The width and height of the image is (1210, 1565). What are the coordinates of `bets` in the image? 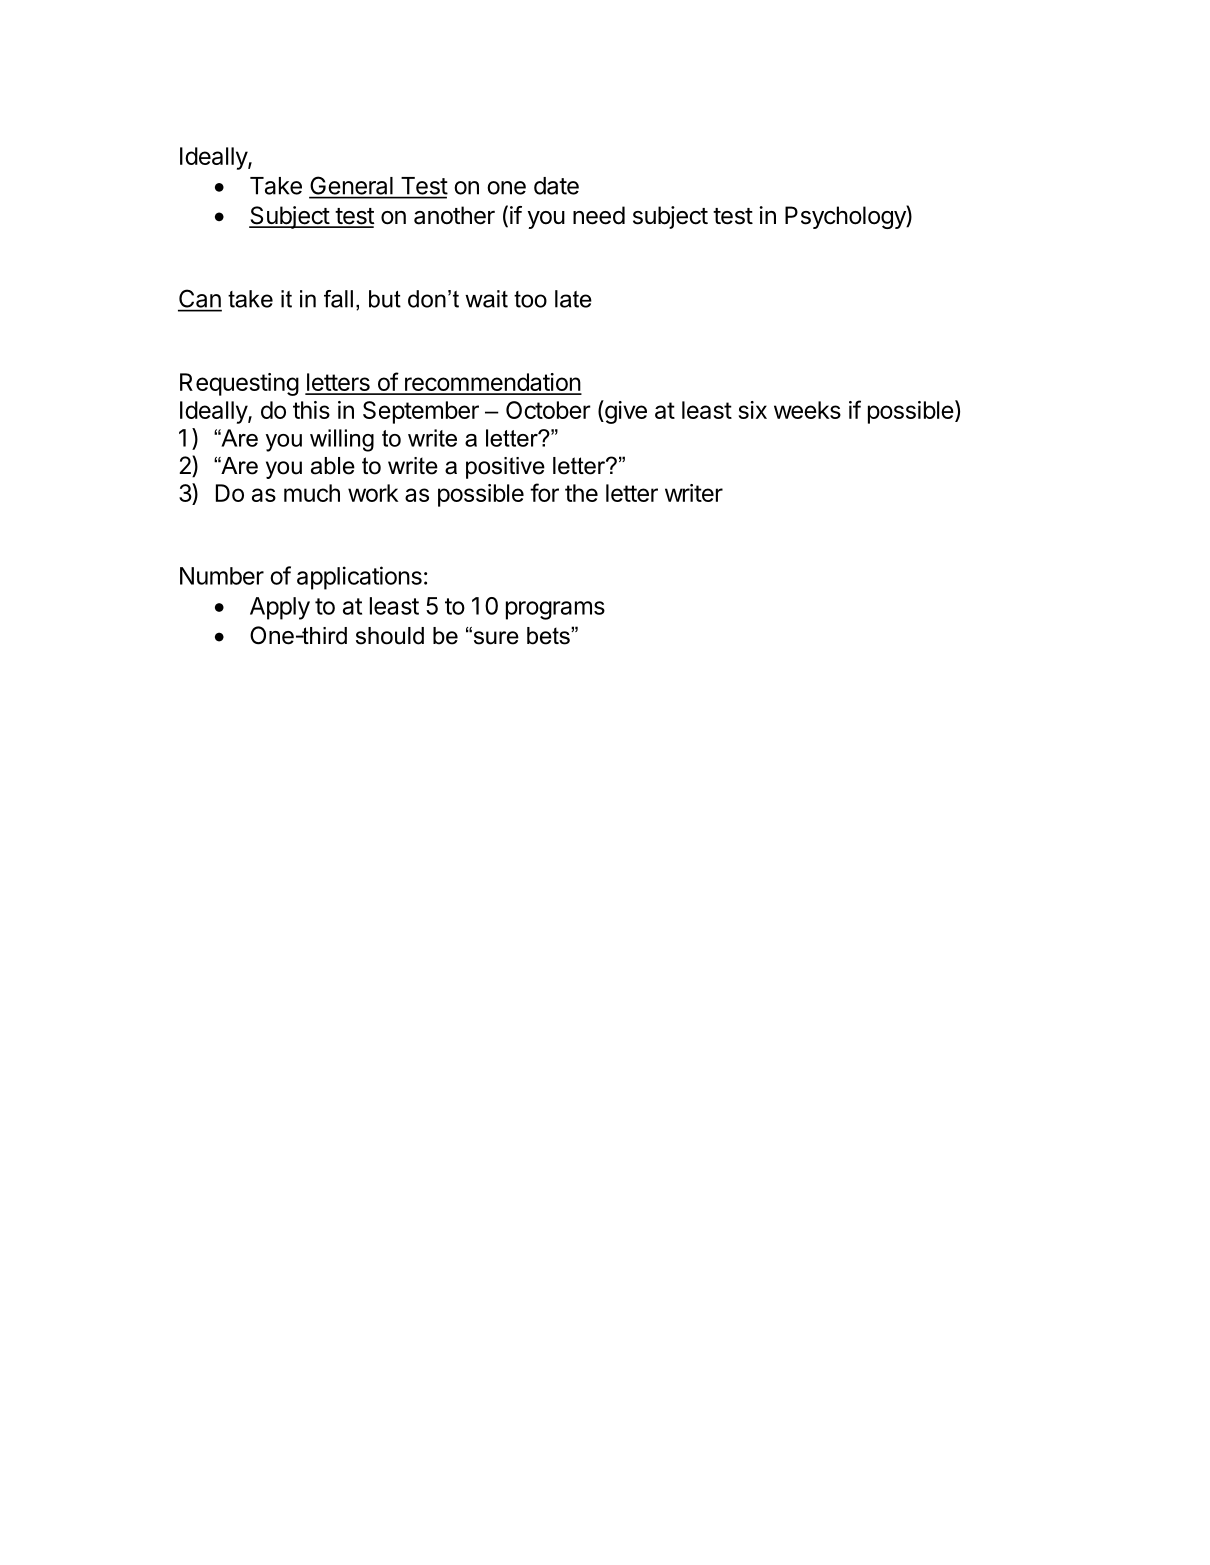 It's located at (549, 636).
